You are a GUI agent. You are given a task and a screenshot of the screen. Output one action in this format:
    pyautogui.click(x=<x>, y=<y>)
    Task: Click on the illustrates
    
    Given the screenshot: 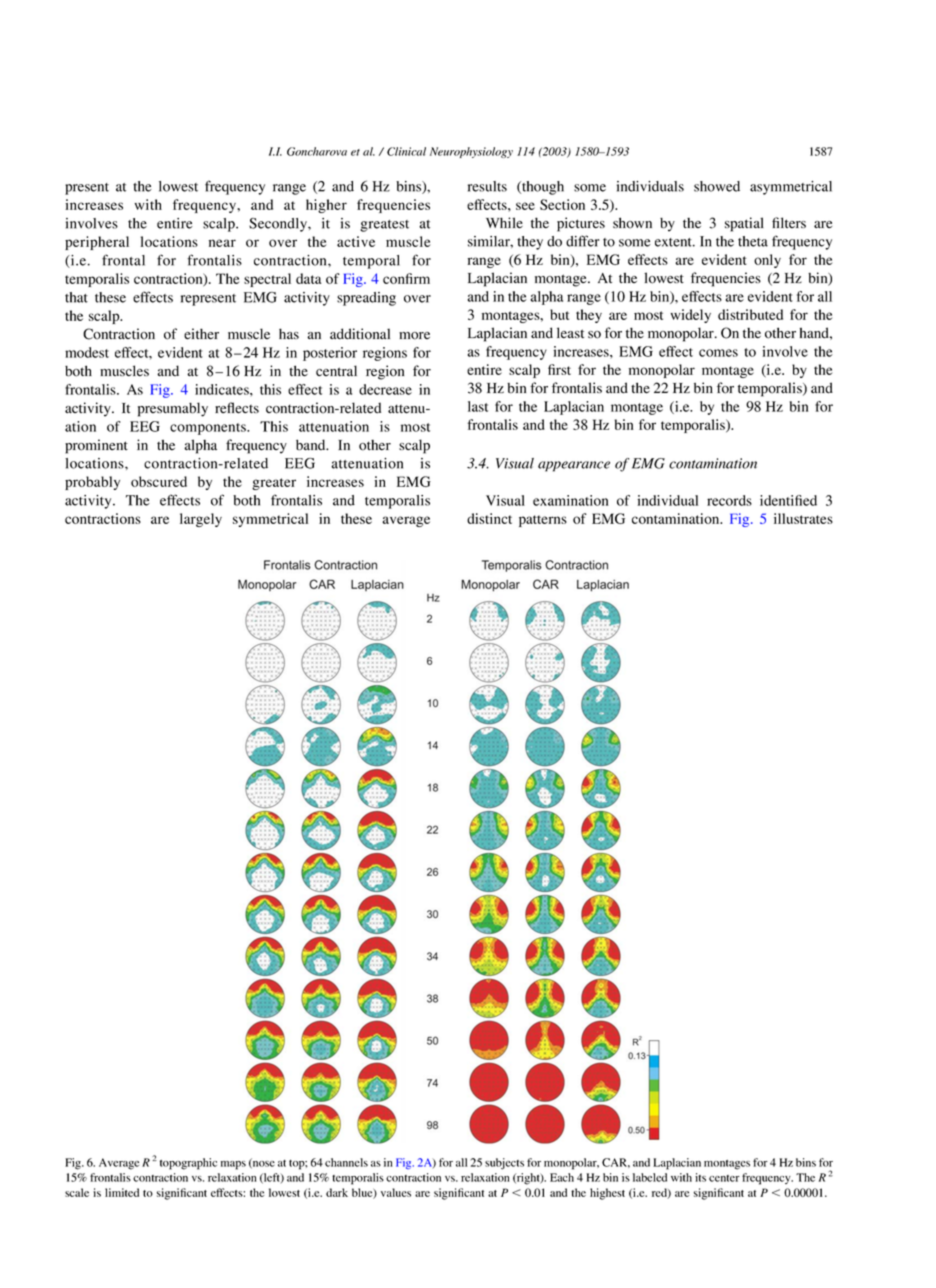 What is the action you would take?
    pyautogui.click(x=803, y=518)
